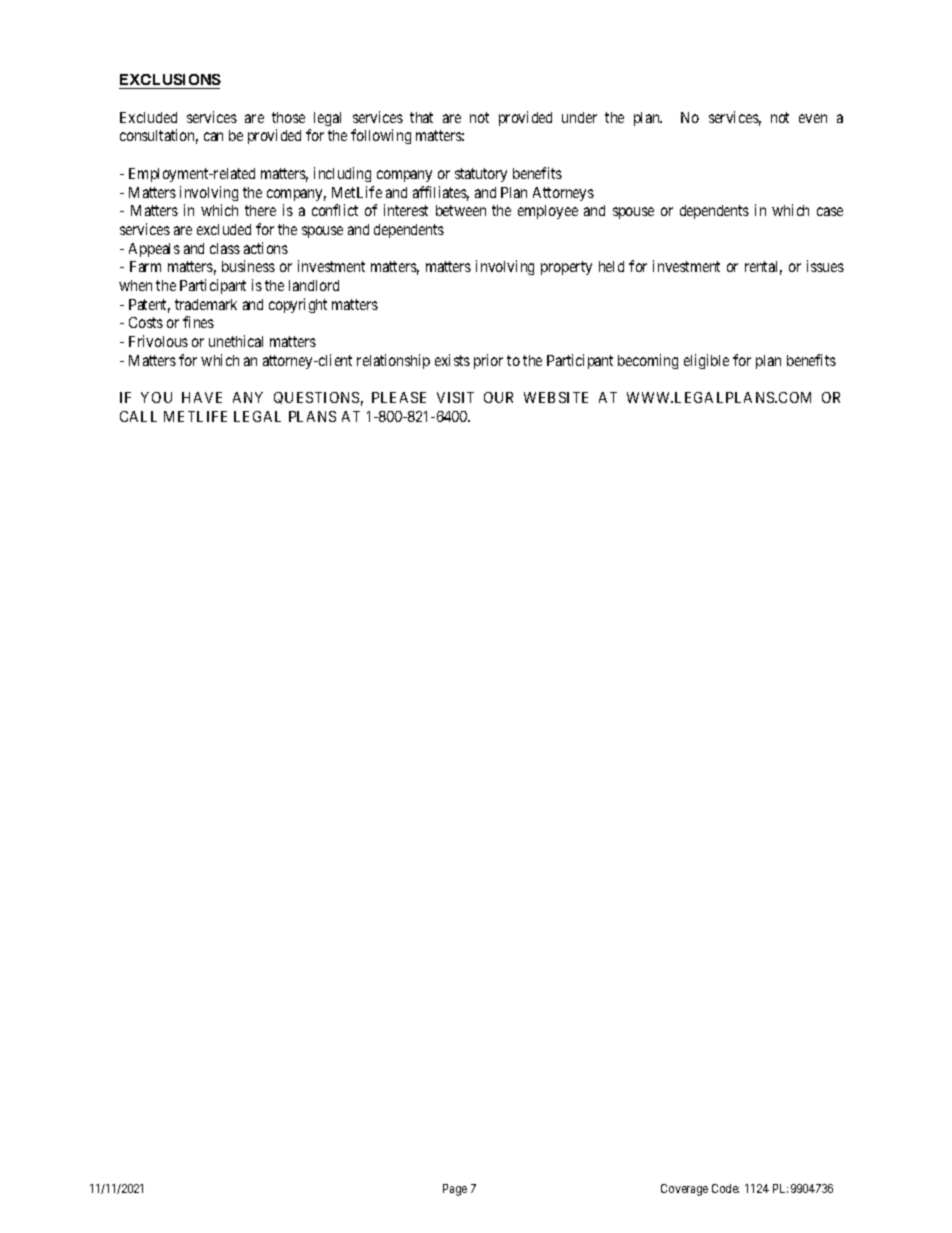  What do you see at coordinates (138, 416) in the screenshot?
I see `CALL` at bounding box center [138, 416].
